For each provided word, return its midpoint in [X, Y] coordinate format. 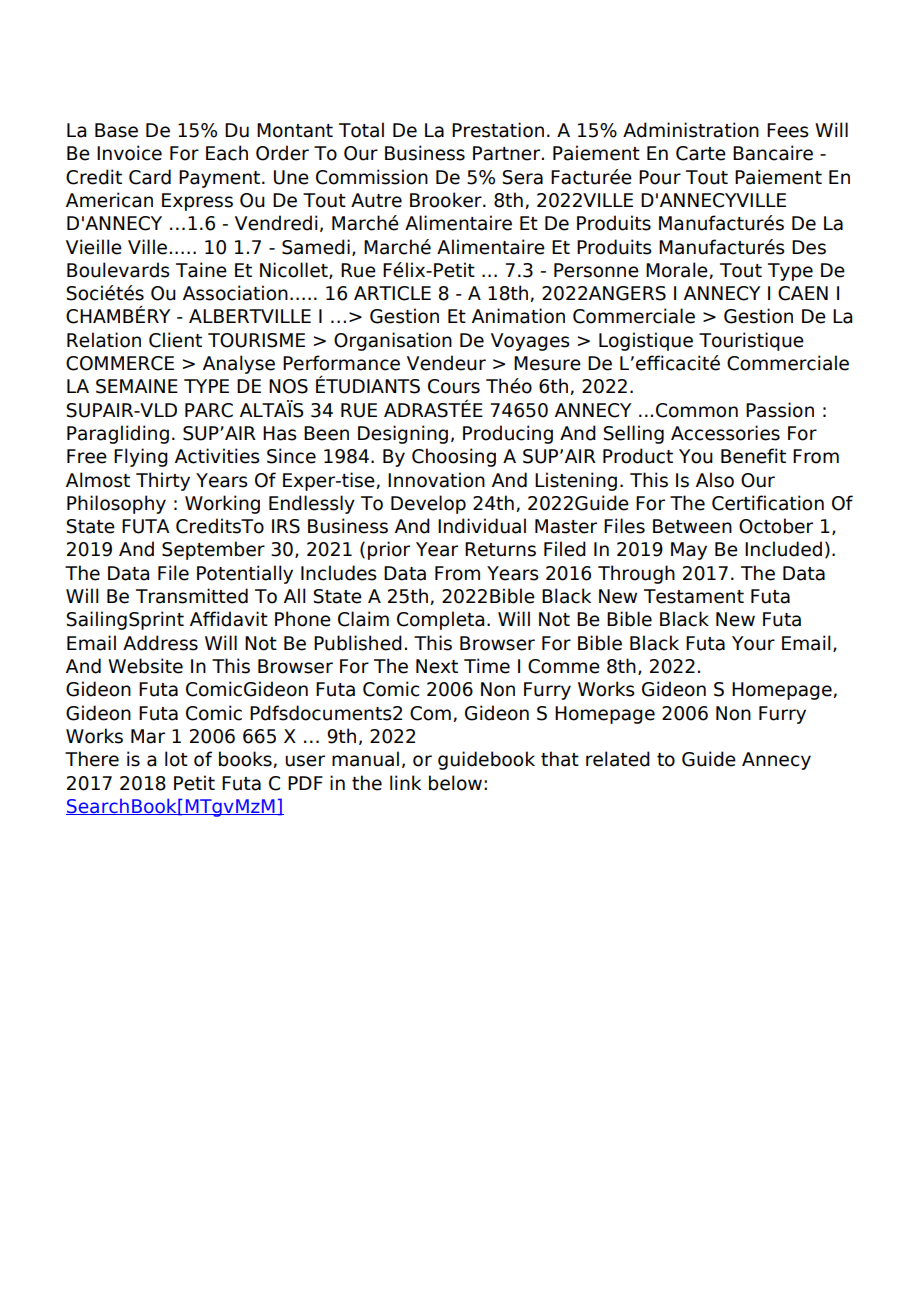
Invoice [129, 153]
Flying [141, 457]
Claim [363, 619]
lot [176, 759]
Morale [678, 270]
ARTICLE [392, 293]
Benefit [753, 456]
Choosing [454, 457]
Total [361, 130]
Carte [701, 153]
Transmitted [192, 596]
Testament [694, 596]
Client [175, 340]
